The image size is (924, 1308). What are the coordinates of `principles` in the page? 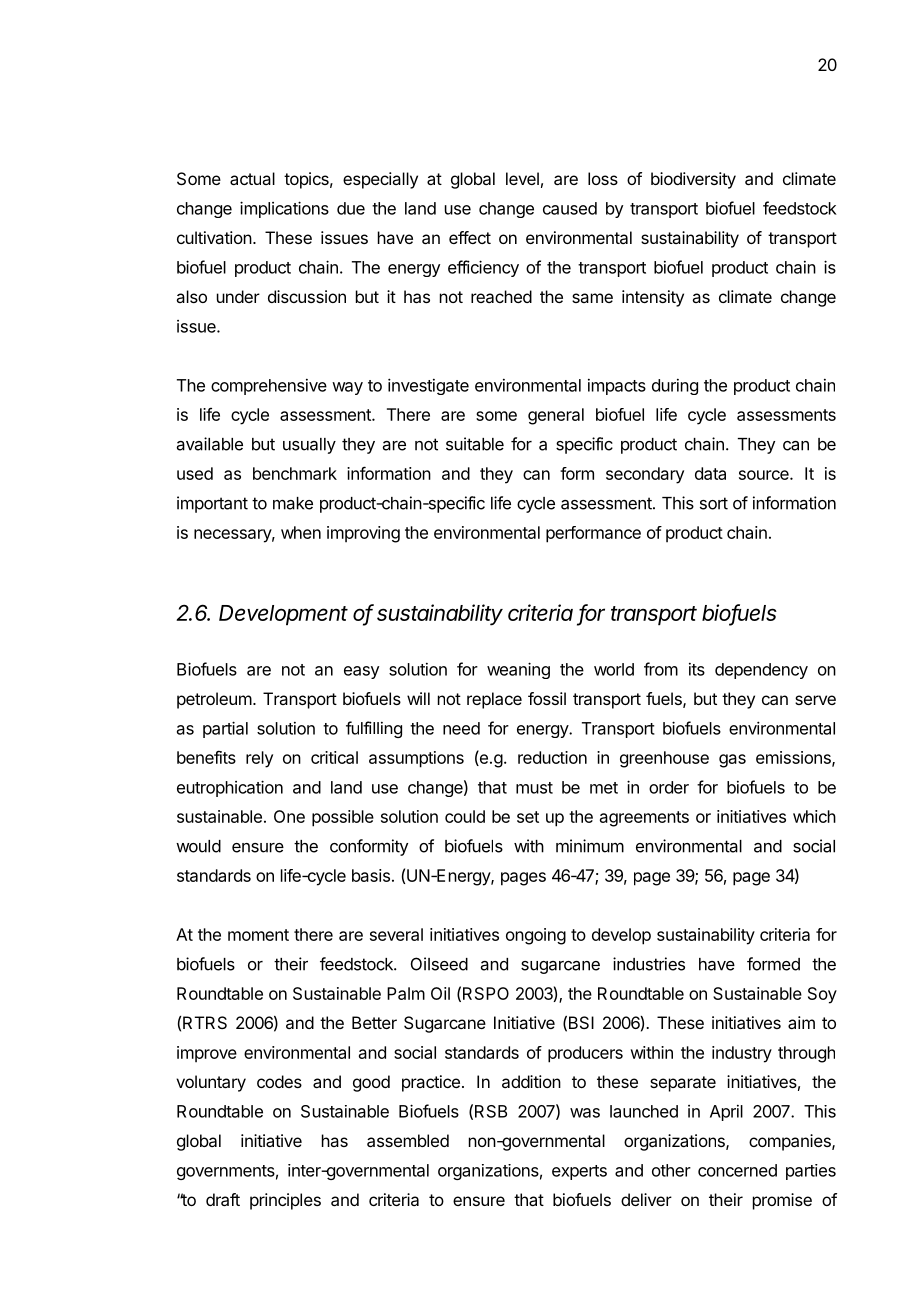 It's located at (285, 1201).
